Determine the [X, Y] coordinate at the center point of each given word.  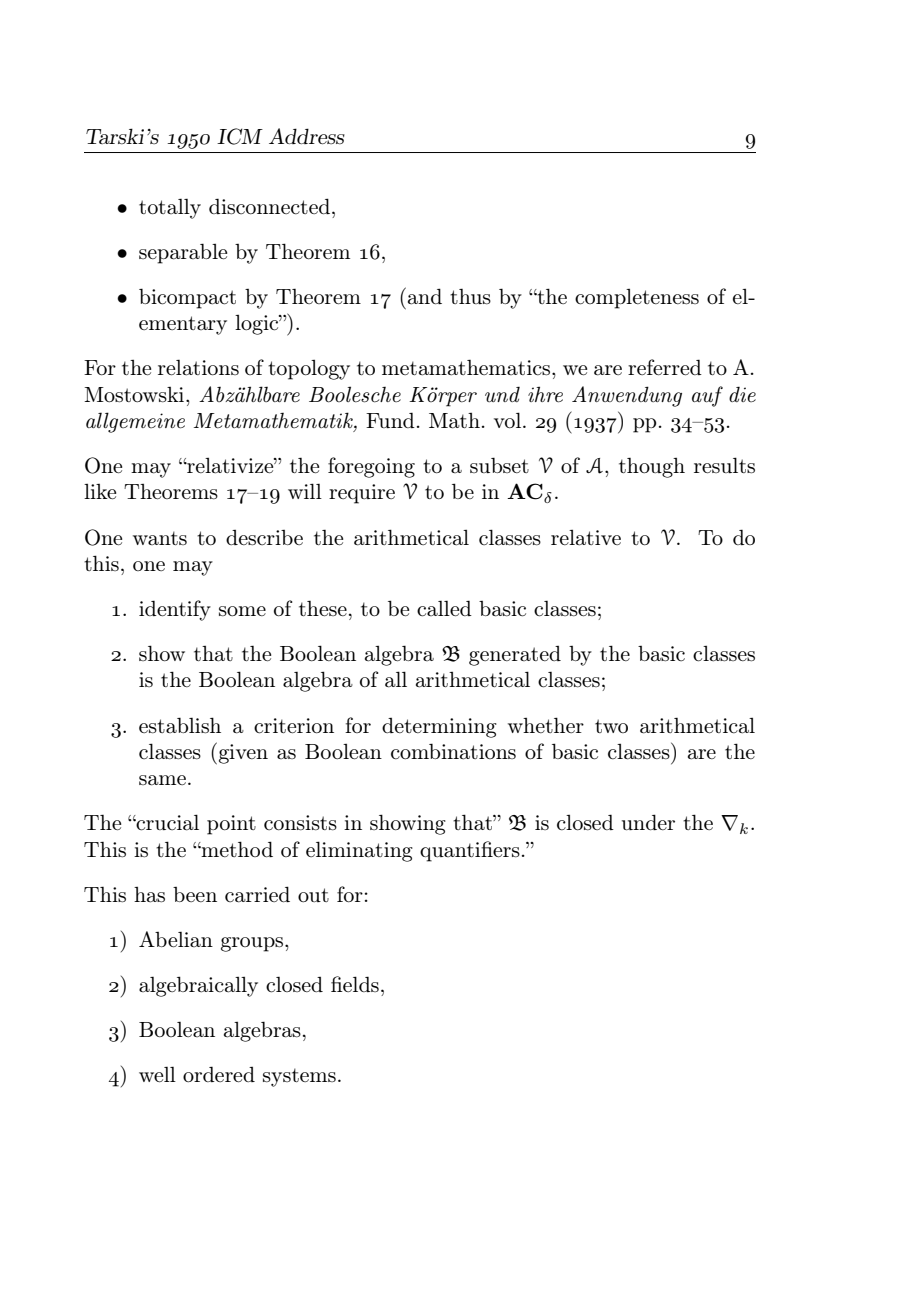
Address [307, 136]
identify [175, 610]
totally [170, 208]
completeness [637, 298]
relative [586, 537]
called [444, 608]
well [157, 1074]
